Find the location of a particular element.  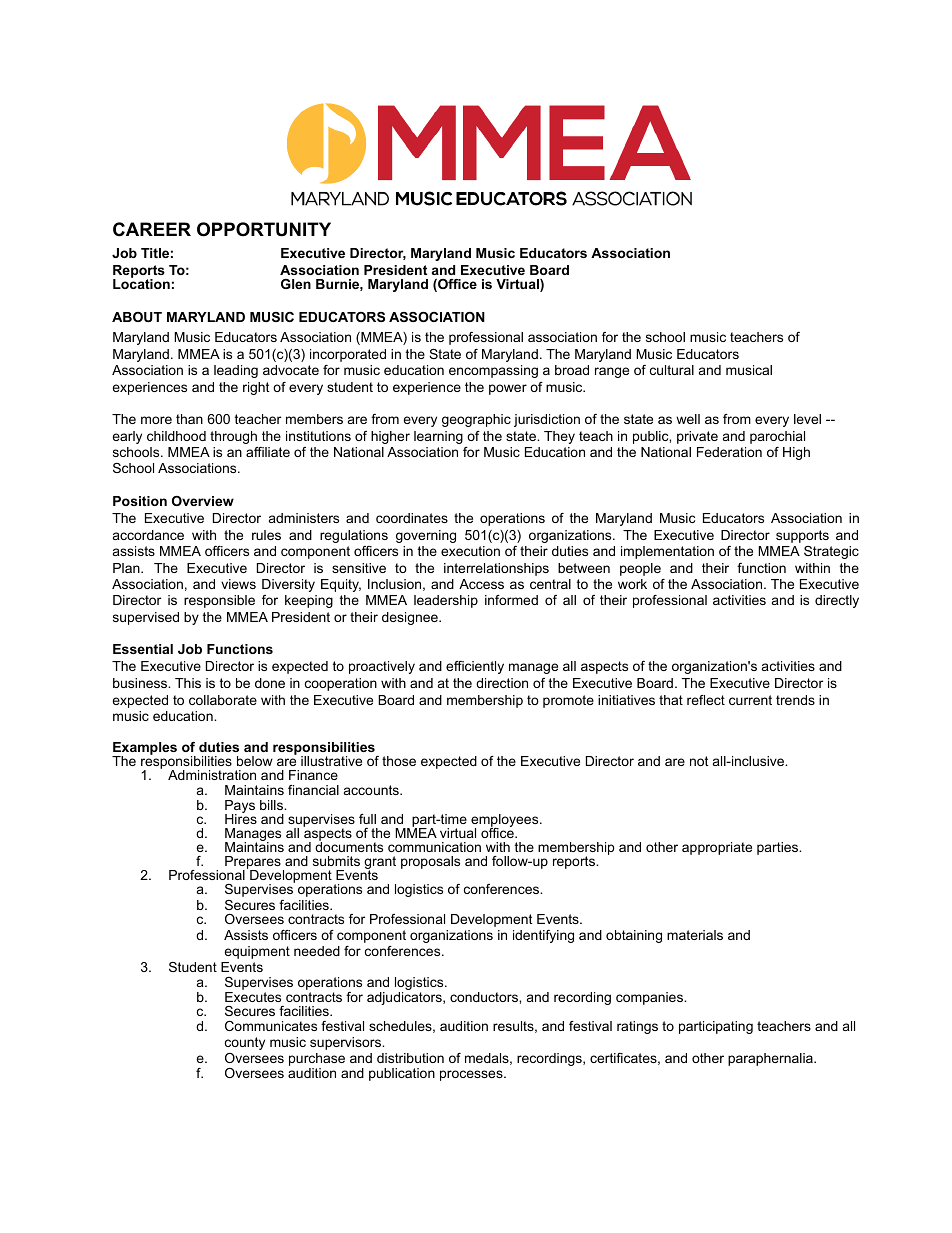

execution is located at coordinates (470, 551).
